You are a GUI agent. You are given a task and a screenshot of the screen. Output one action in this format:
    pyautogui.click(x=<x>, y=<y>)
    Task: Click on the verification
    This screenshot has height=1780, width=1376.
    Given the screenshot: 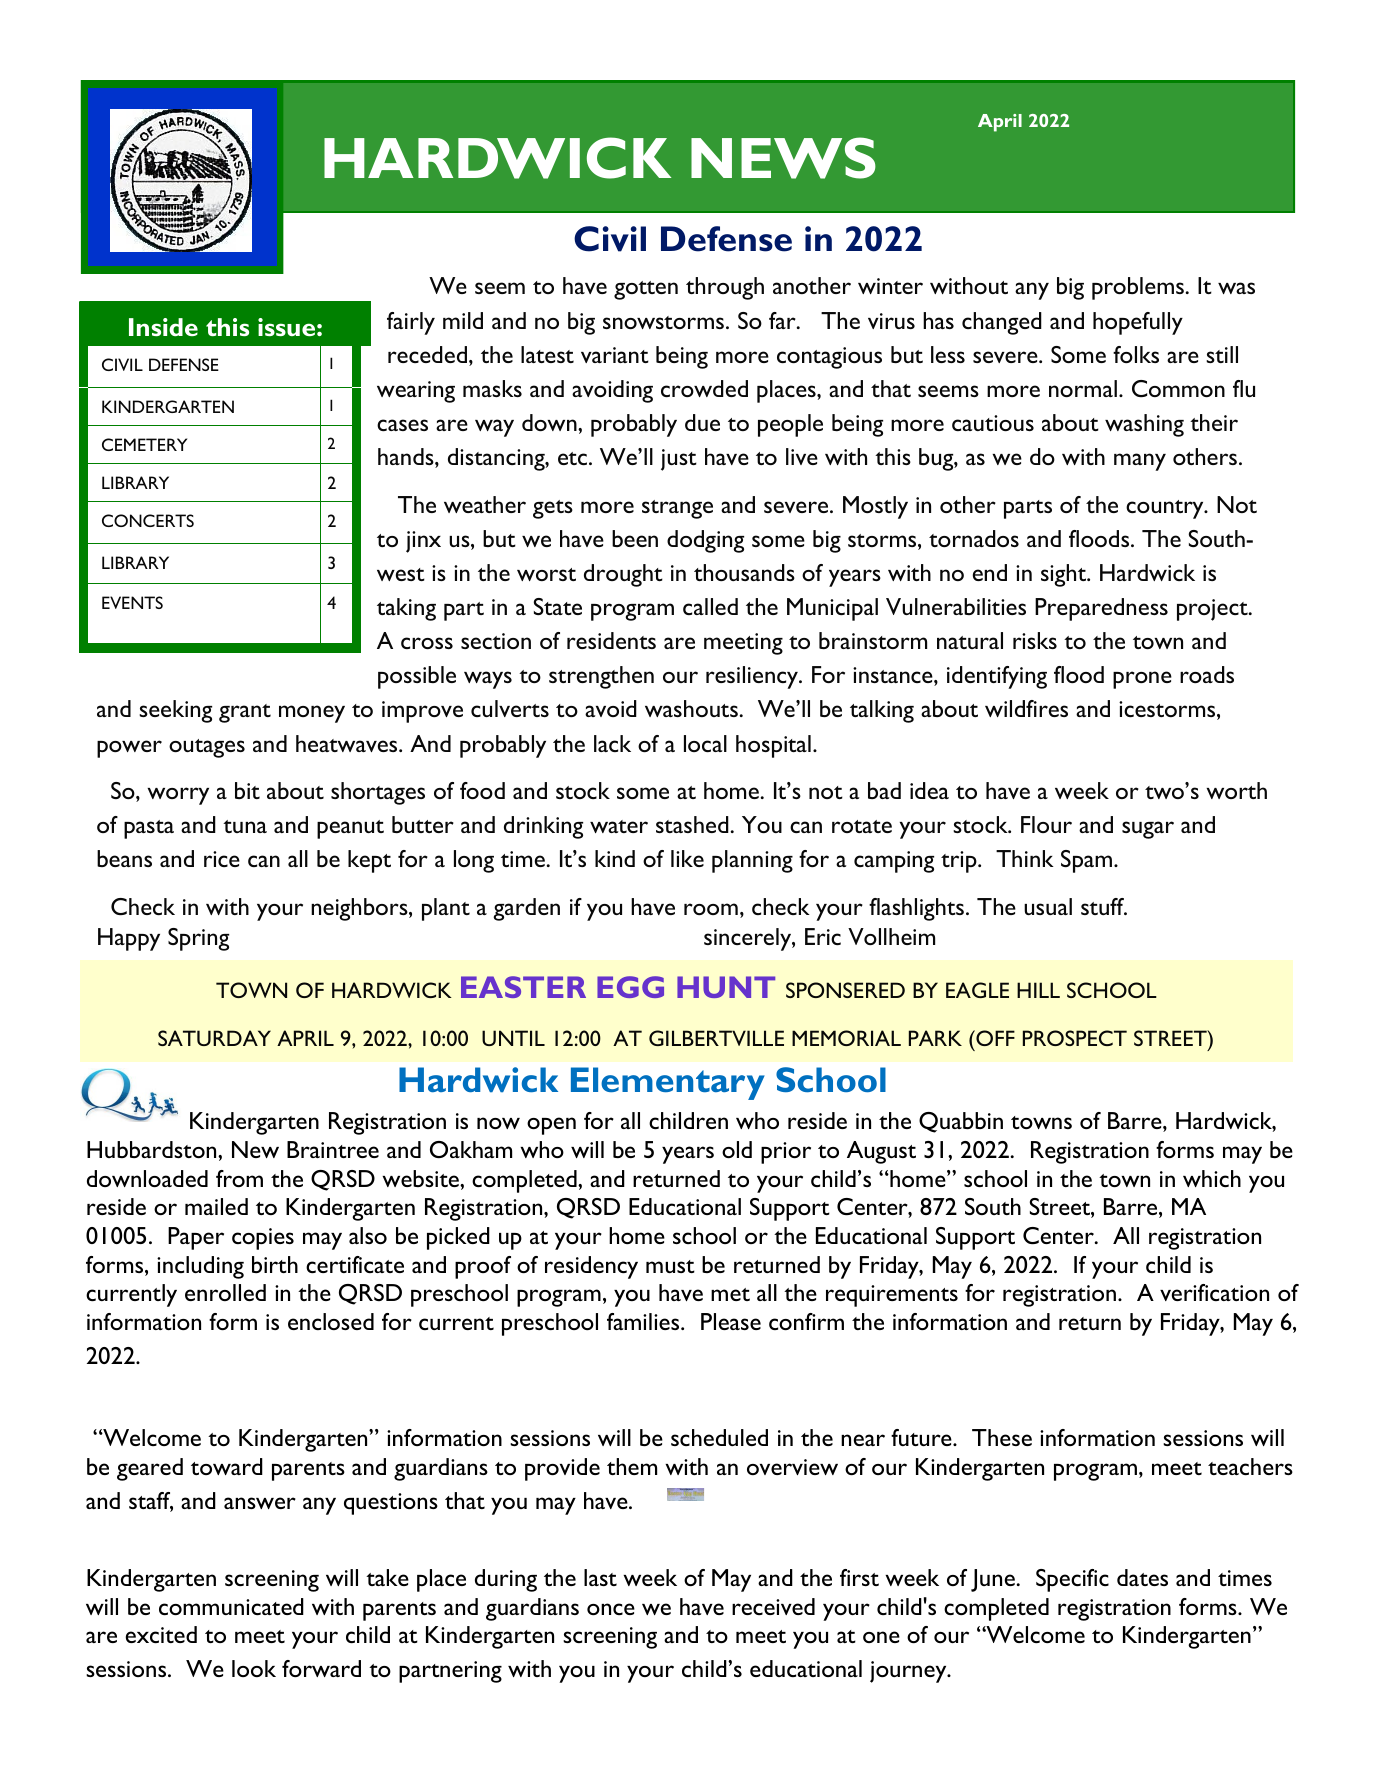 What is the action you would take?
    pyautogui.click(x=1214, y=1292)
